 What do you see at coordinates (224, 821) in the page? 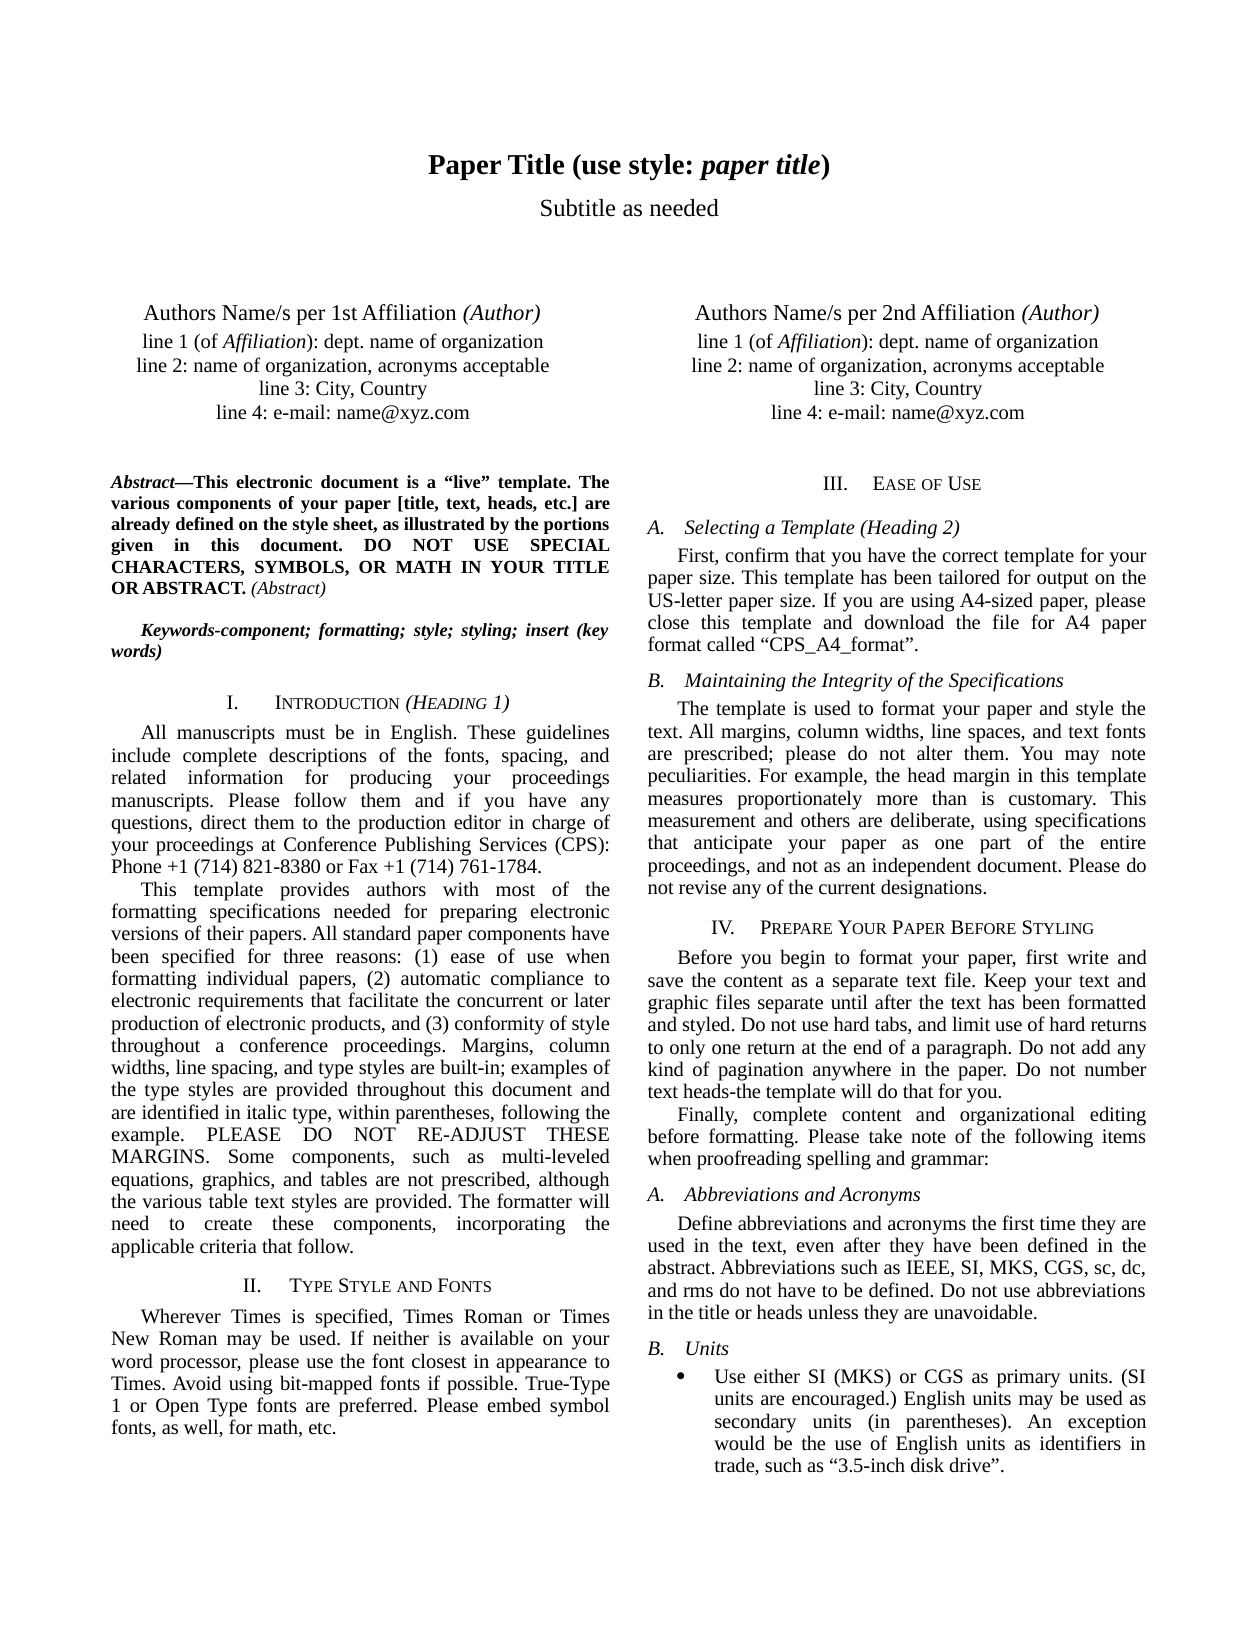
I see `direct` at bounding box center [224, 821].
